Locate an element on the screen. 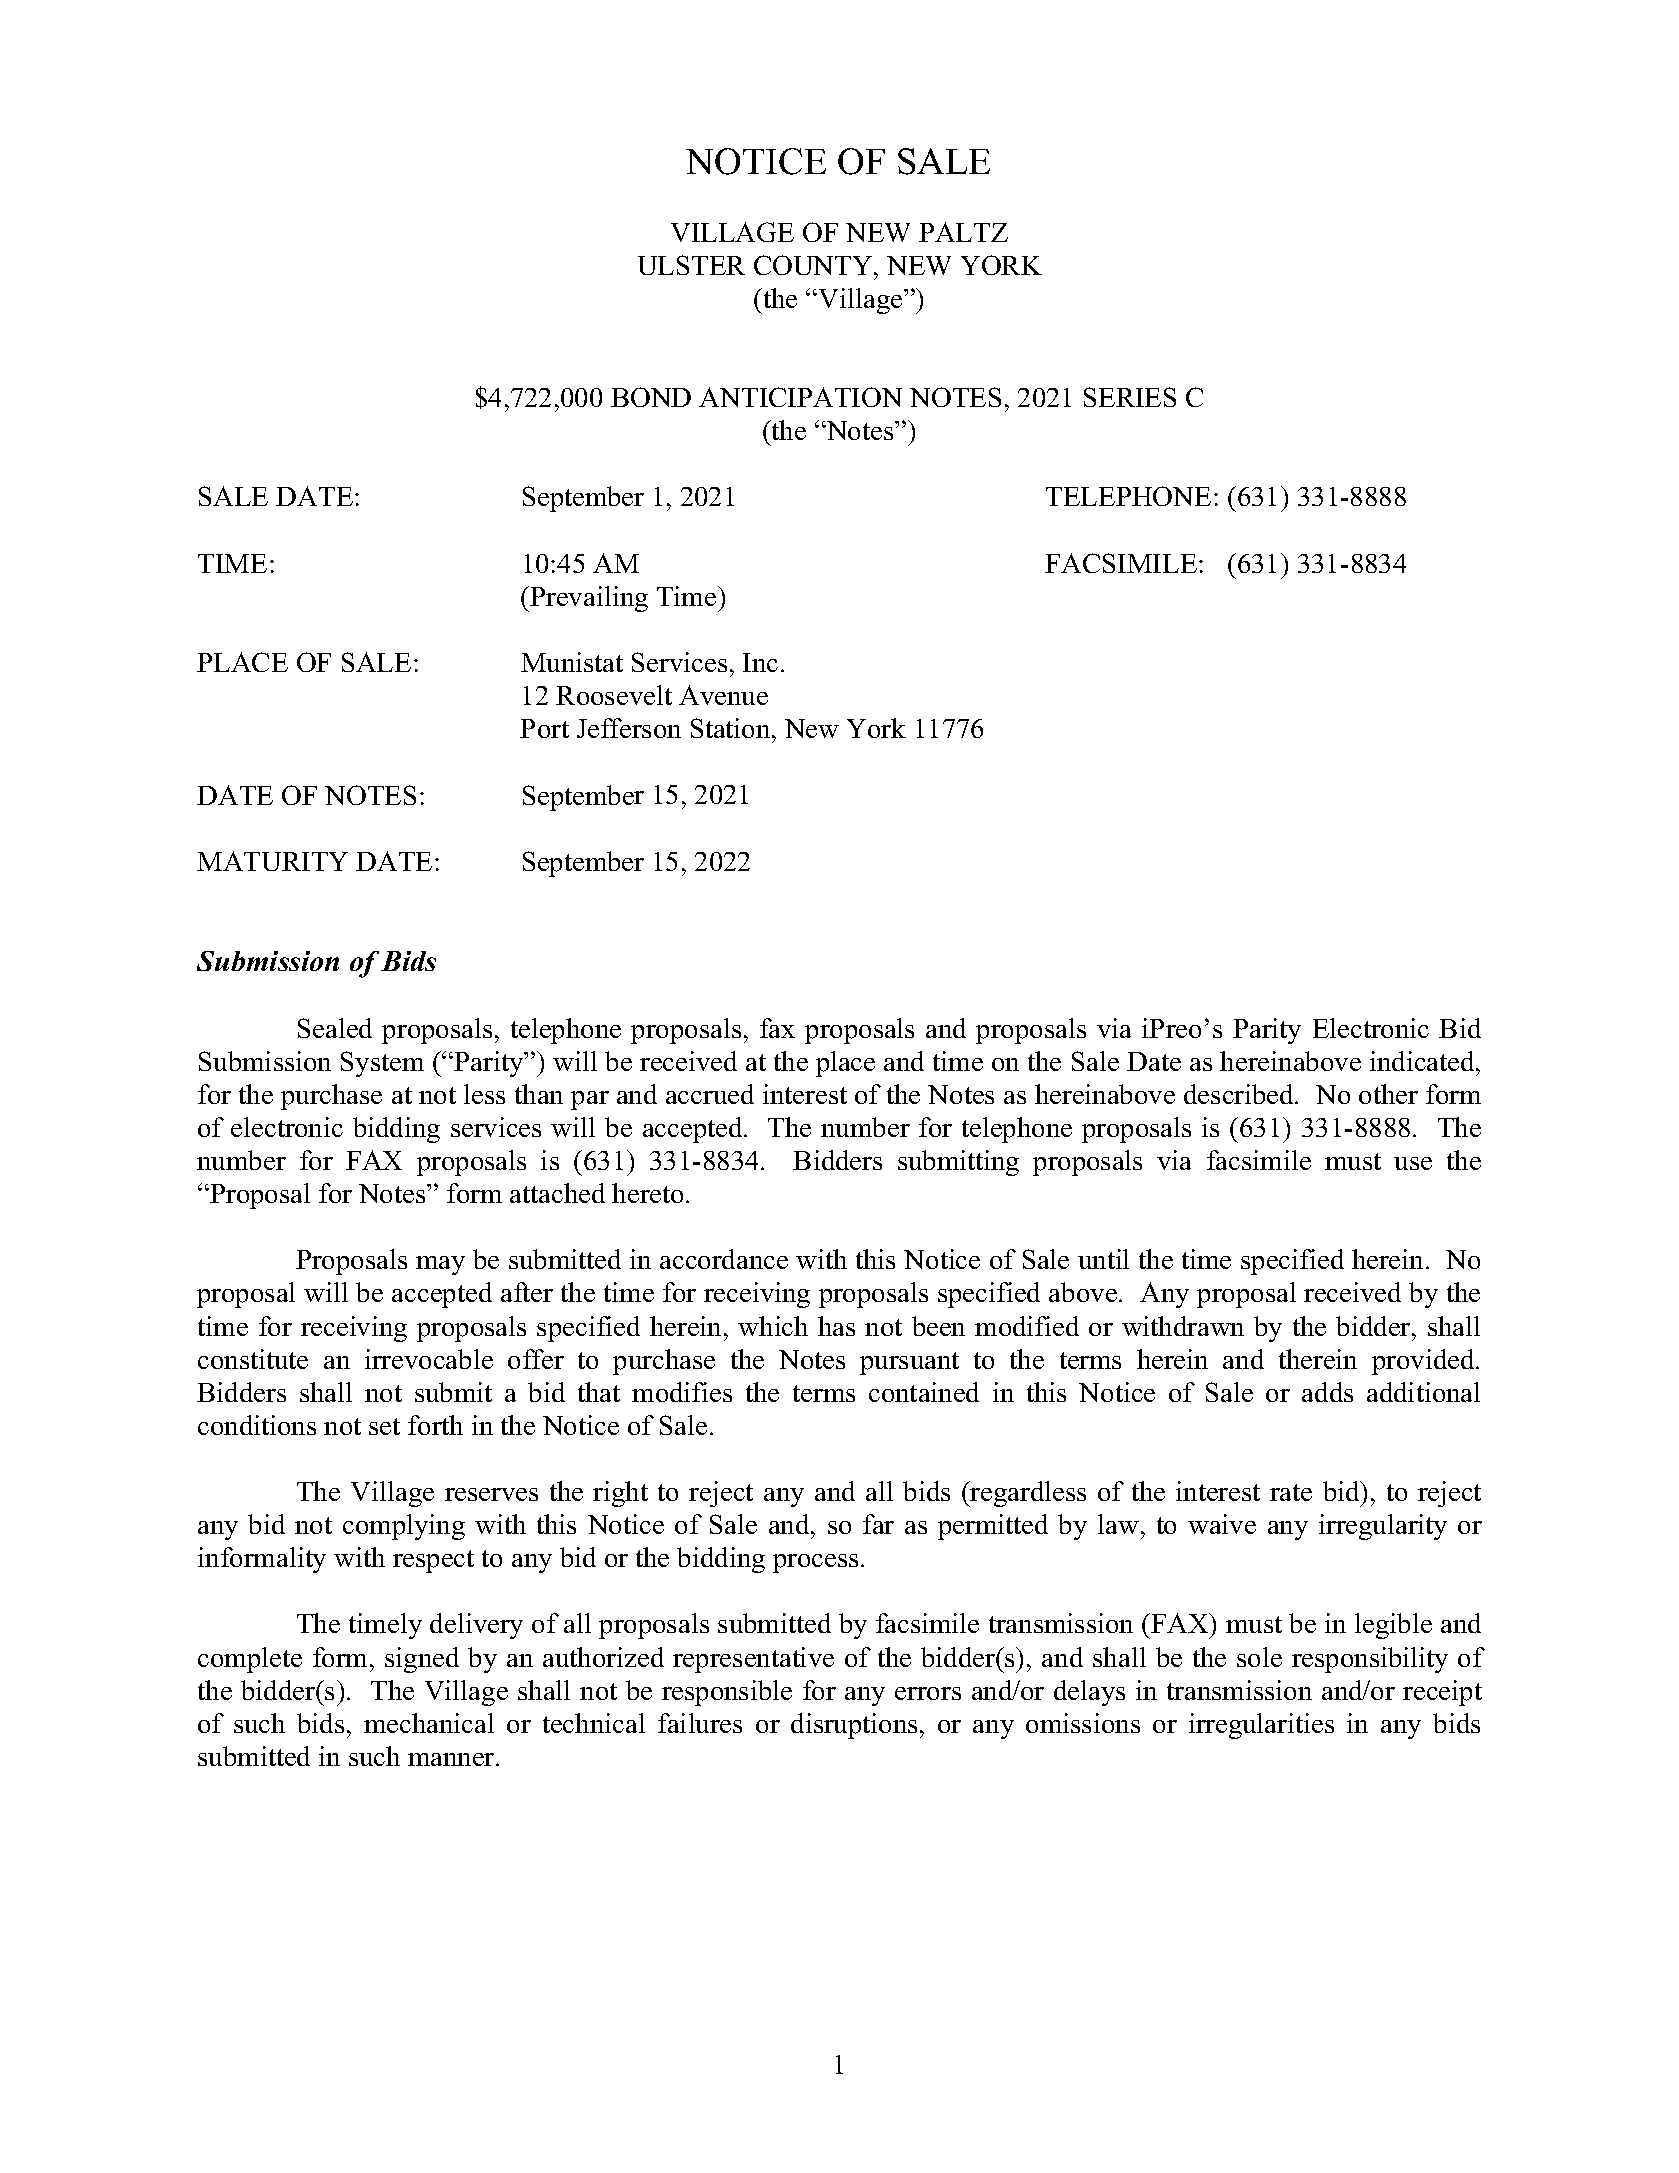 The width and height of the screenshot is (1679, 2173). SERIES is located at coordinates (1130, 397).
